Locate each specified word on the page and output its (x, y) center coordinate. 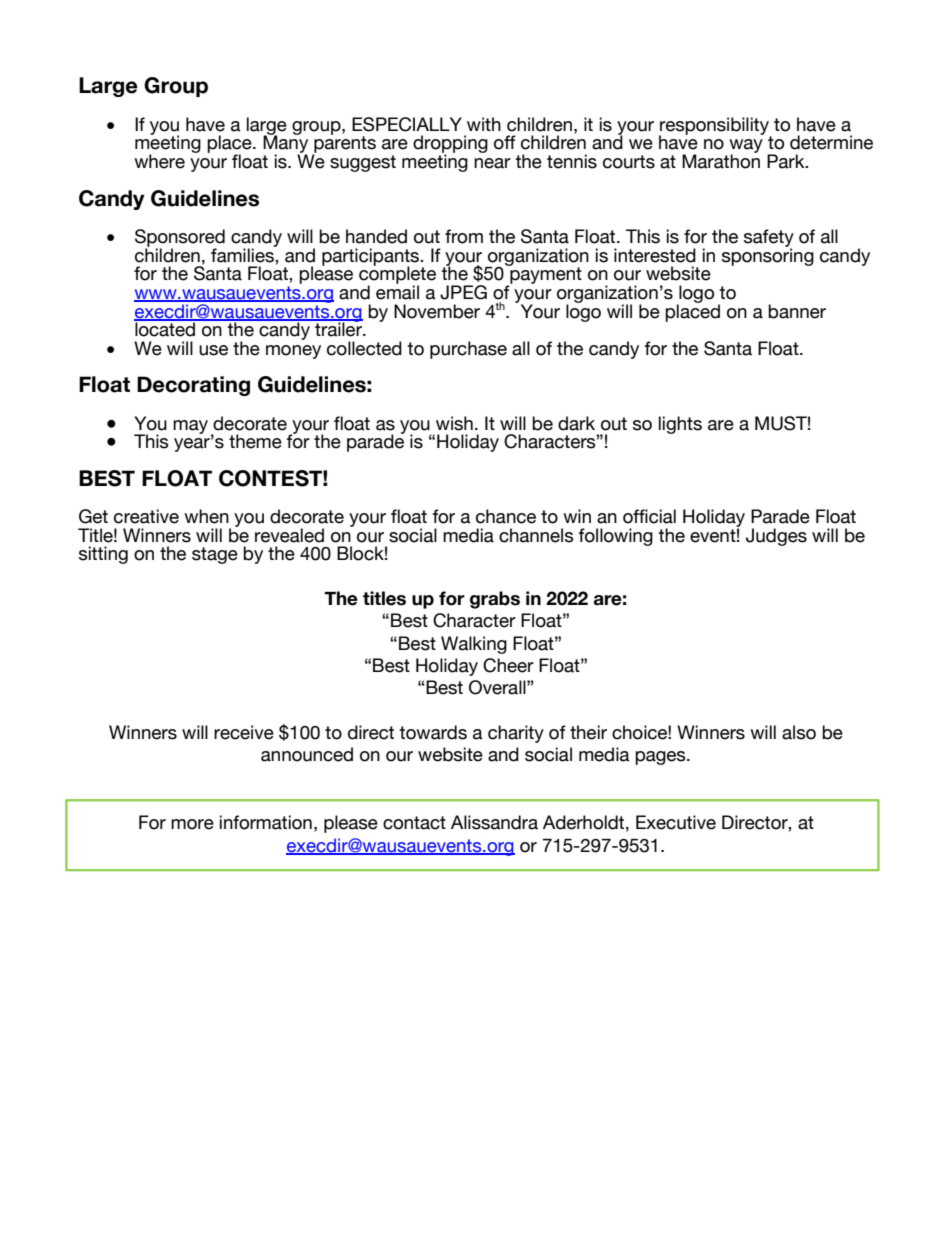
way (746, 147)
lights (680, 425)
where (159, 161)
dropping (450, 145)
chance (506, 516)
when (206, 516)
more (192, 824)
